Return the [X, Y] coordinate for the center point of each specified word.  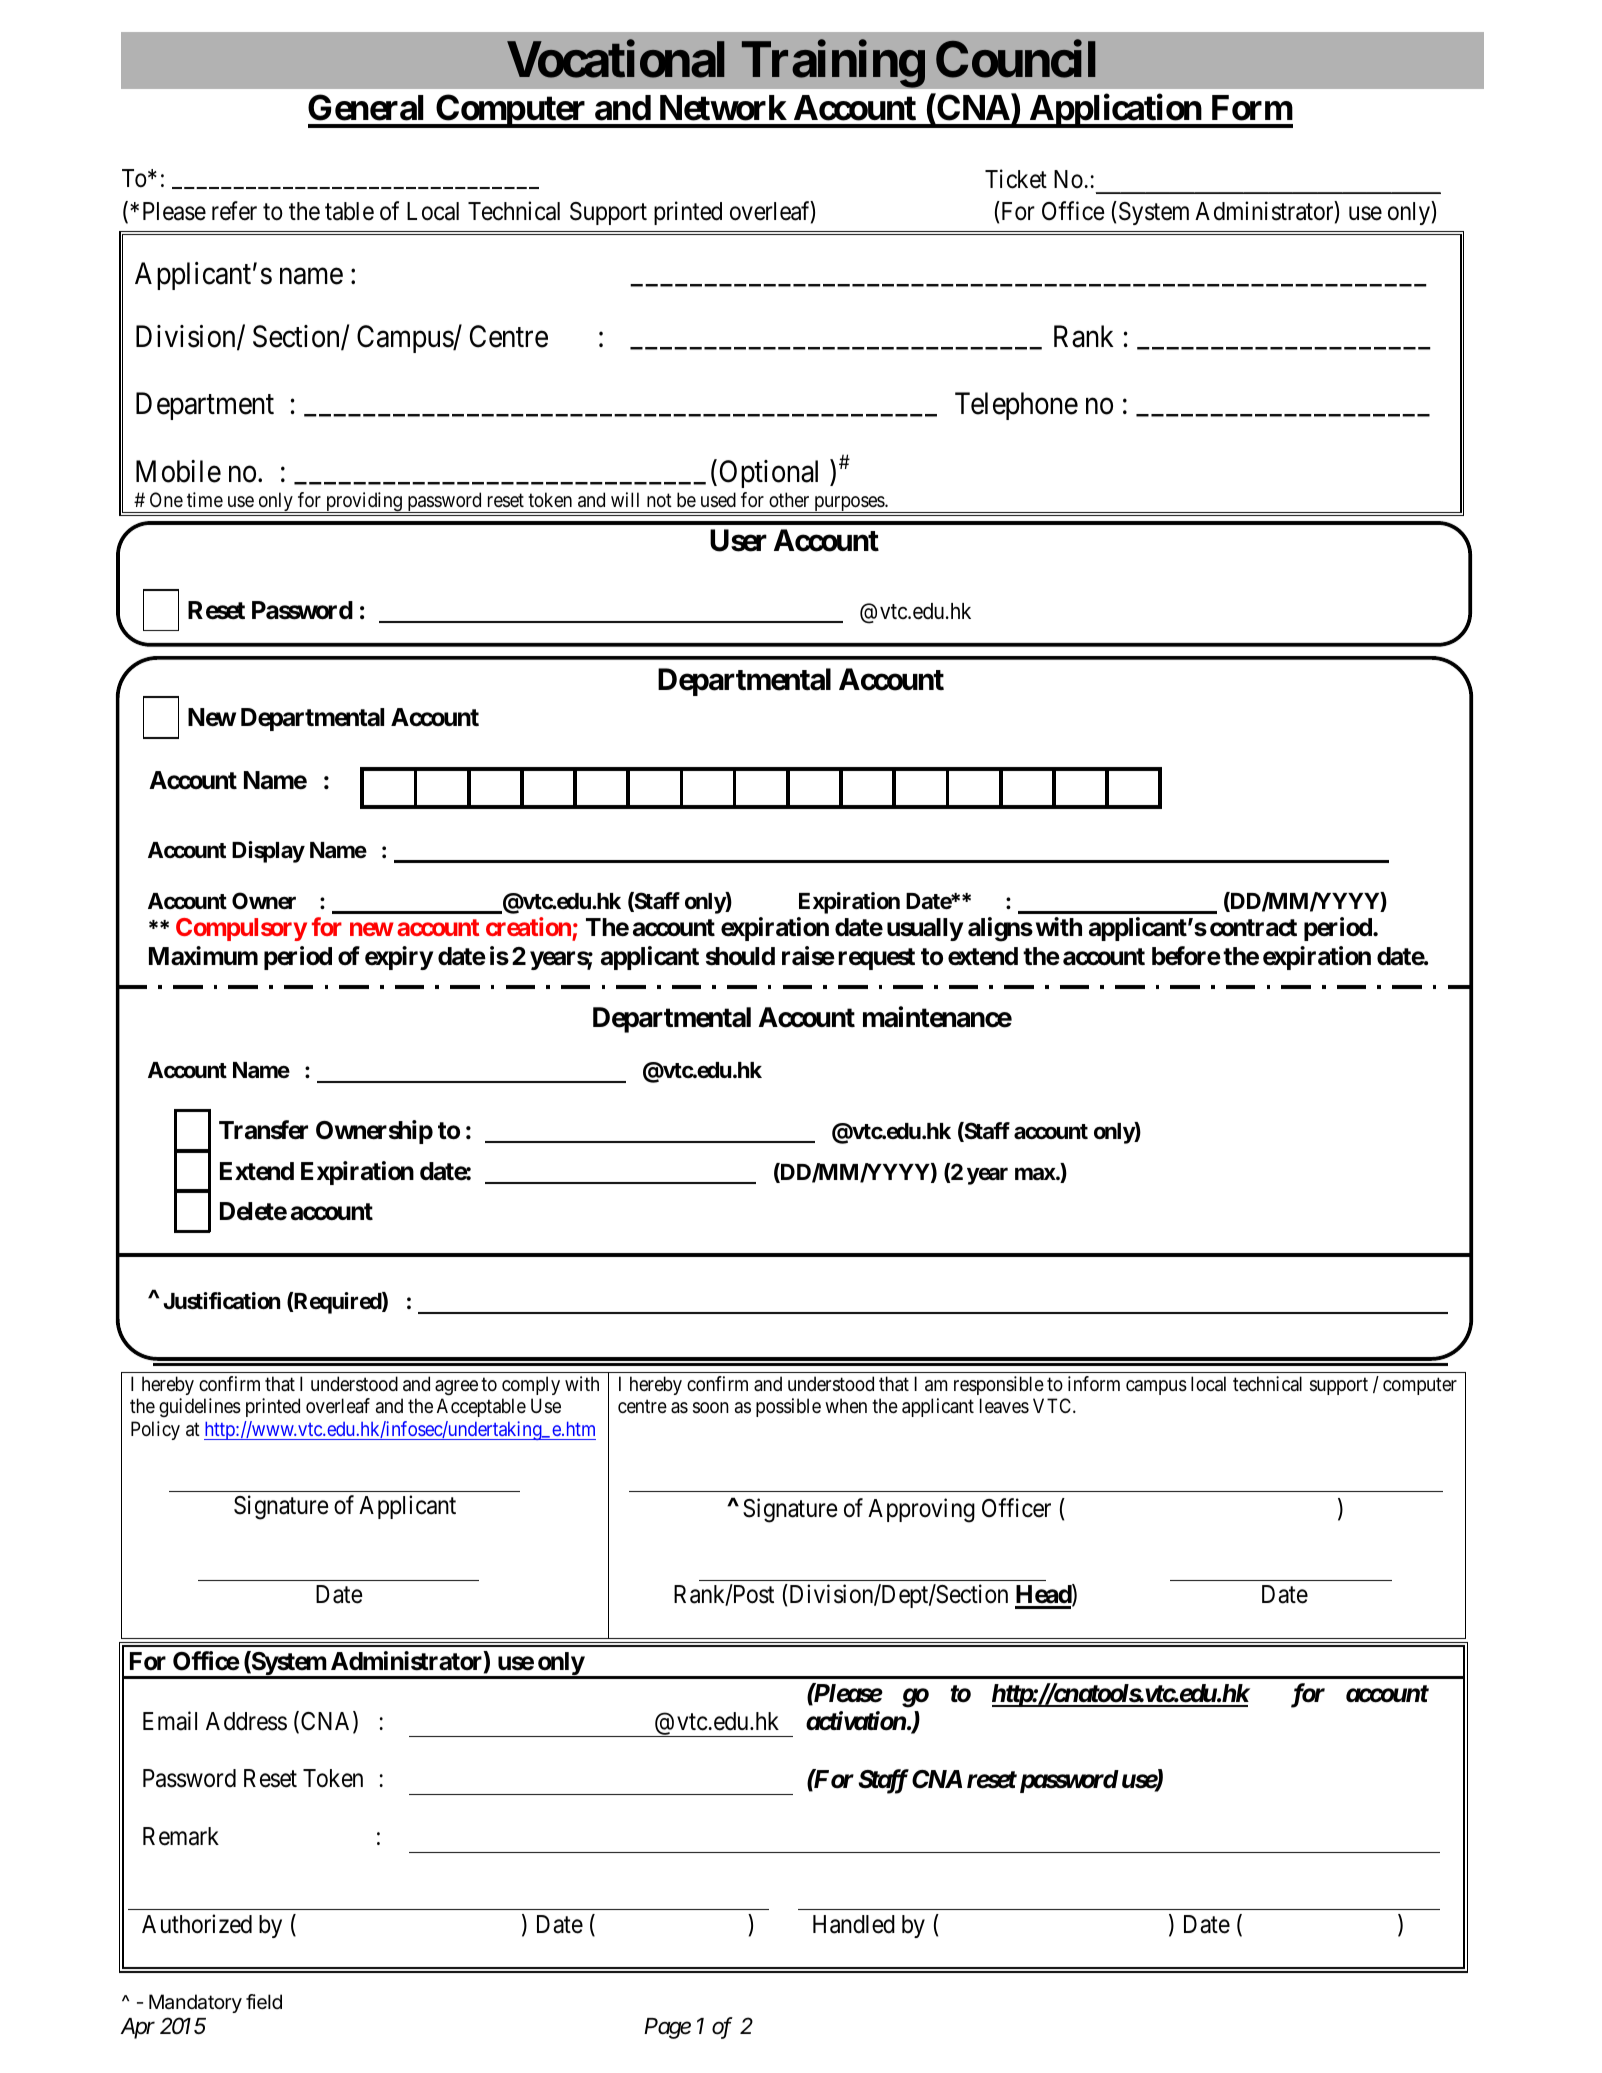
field [264, 2002]
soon [711, 1408]
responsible [999, 1385]
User [738, 540]
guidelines [200, 1407]
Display [268, 852]
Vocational [616, 59]
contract [1253, 928]
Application [1115, 111]
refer [234, 211]
